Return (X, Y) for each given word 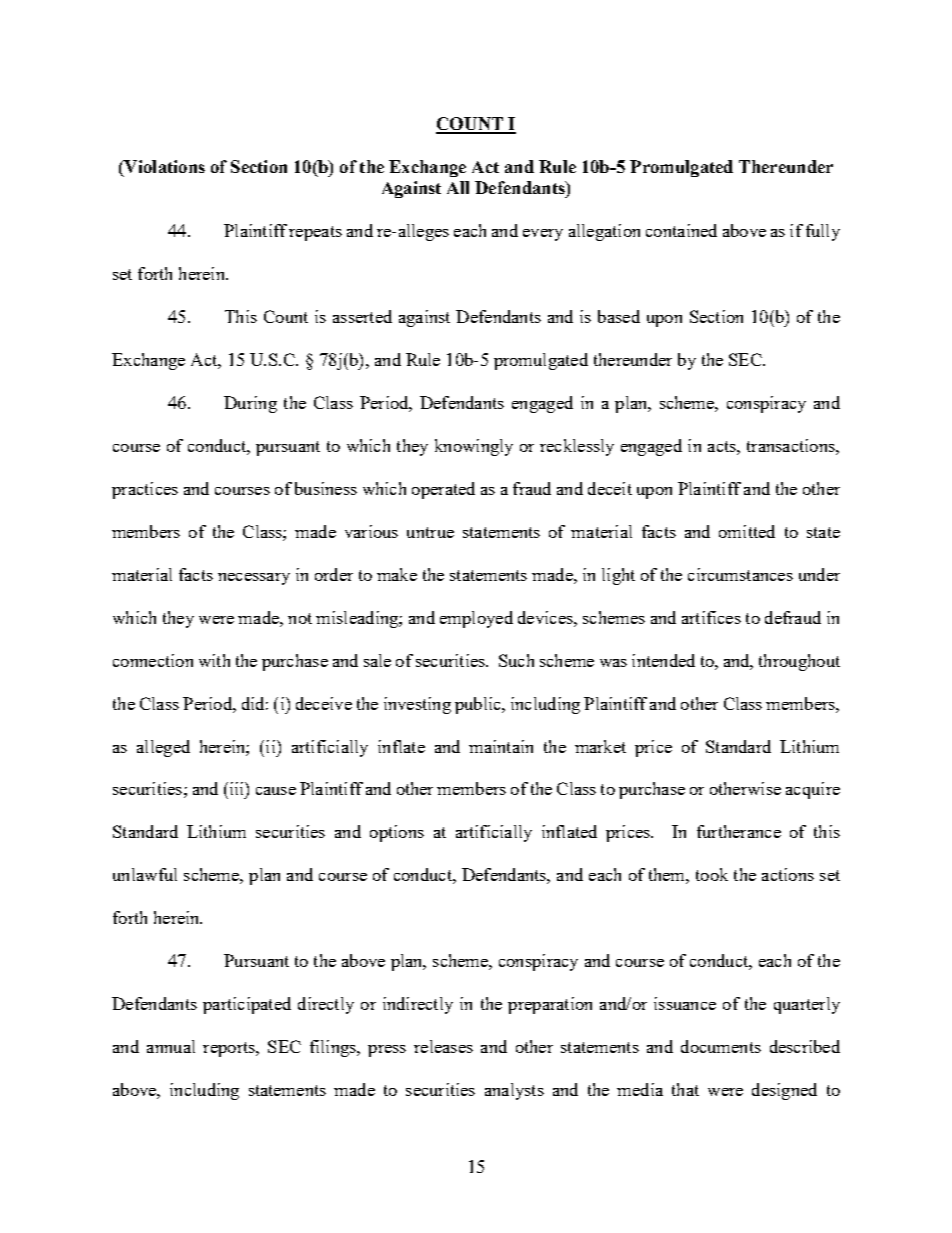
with (214, 660)
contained (681, 230)
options (397, 833)
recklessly (577, 447)
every (543, 235)
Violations (163, 166)
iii (236, 788)
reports (230, 1049)
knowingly (474, 447)
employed (476, 619)
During (250, 404)
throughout (799, 662)
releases (443, 1046)
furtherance (739, 831)
